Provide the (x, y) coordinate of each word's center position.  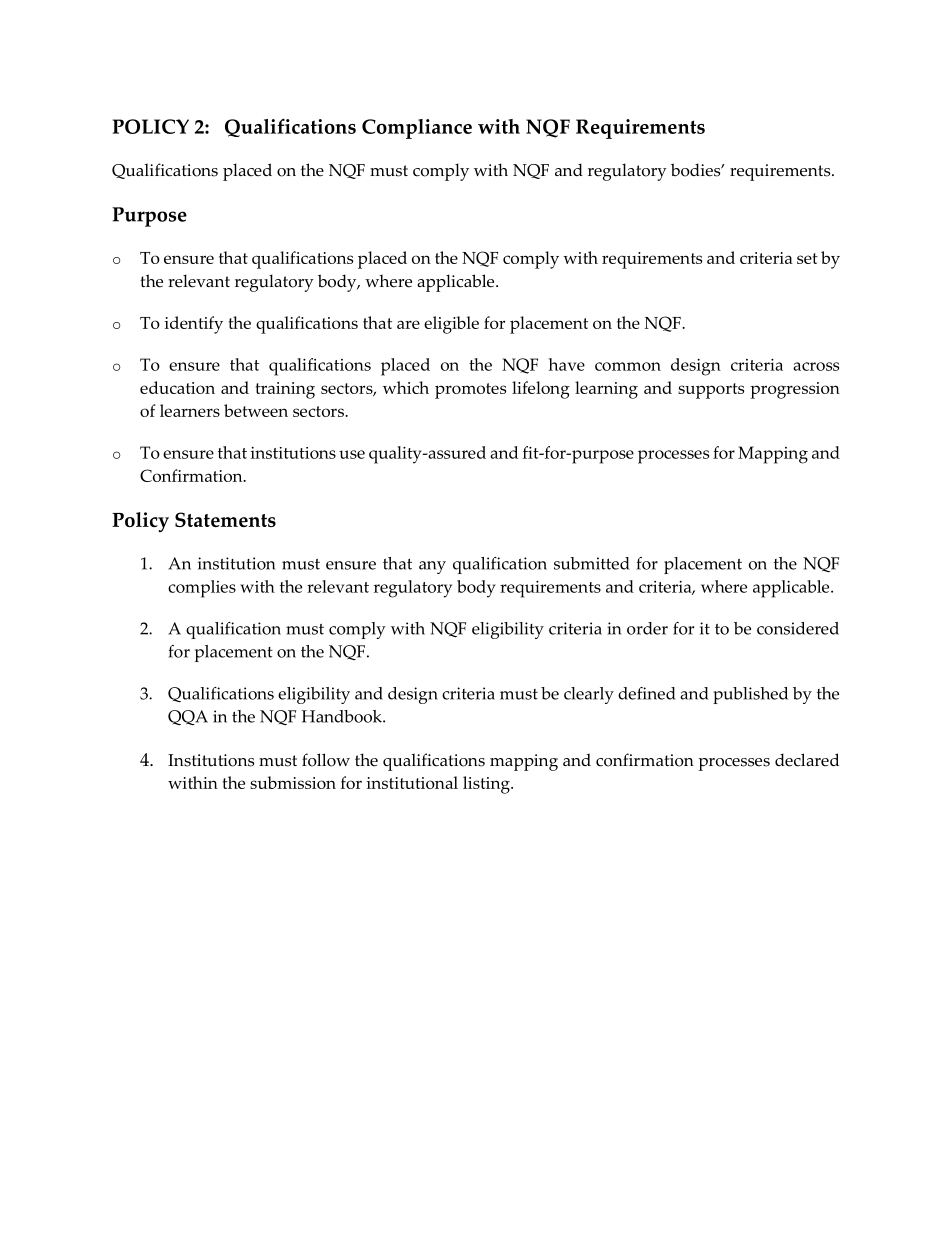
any (432, 567)
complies (202, 589)
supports (711, 391)
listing (487, 785)
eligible (451, 325)
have (567, 364)
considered (798, 628)
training (285, 390)
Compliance (417, 129)
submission (293, 782)
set (807, 258)
